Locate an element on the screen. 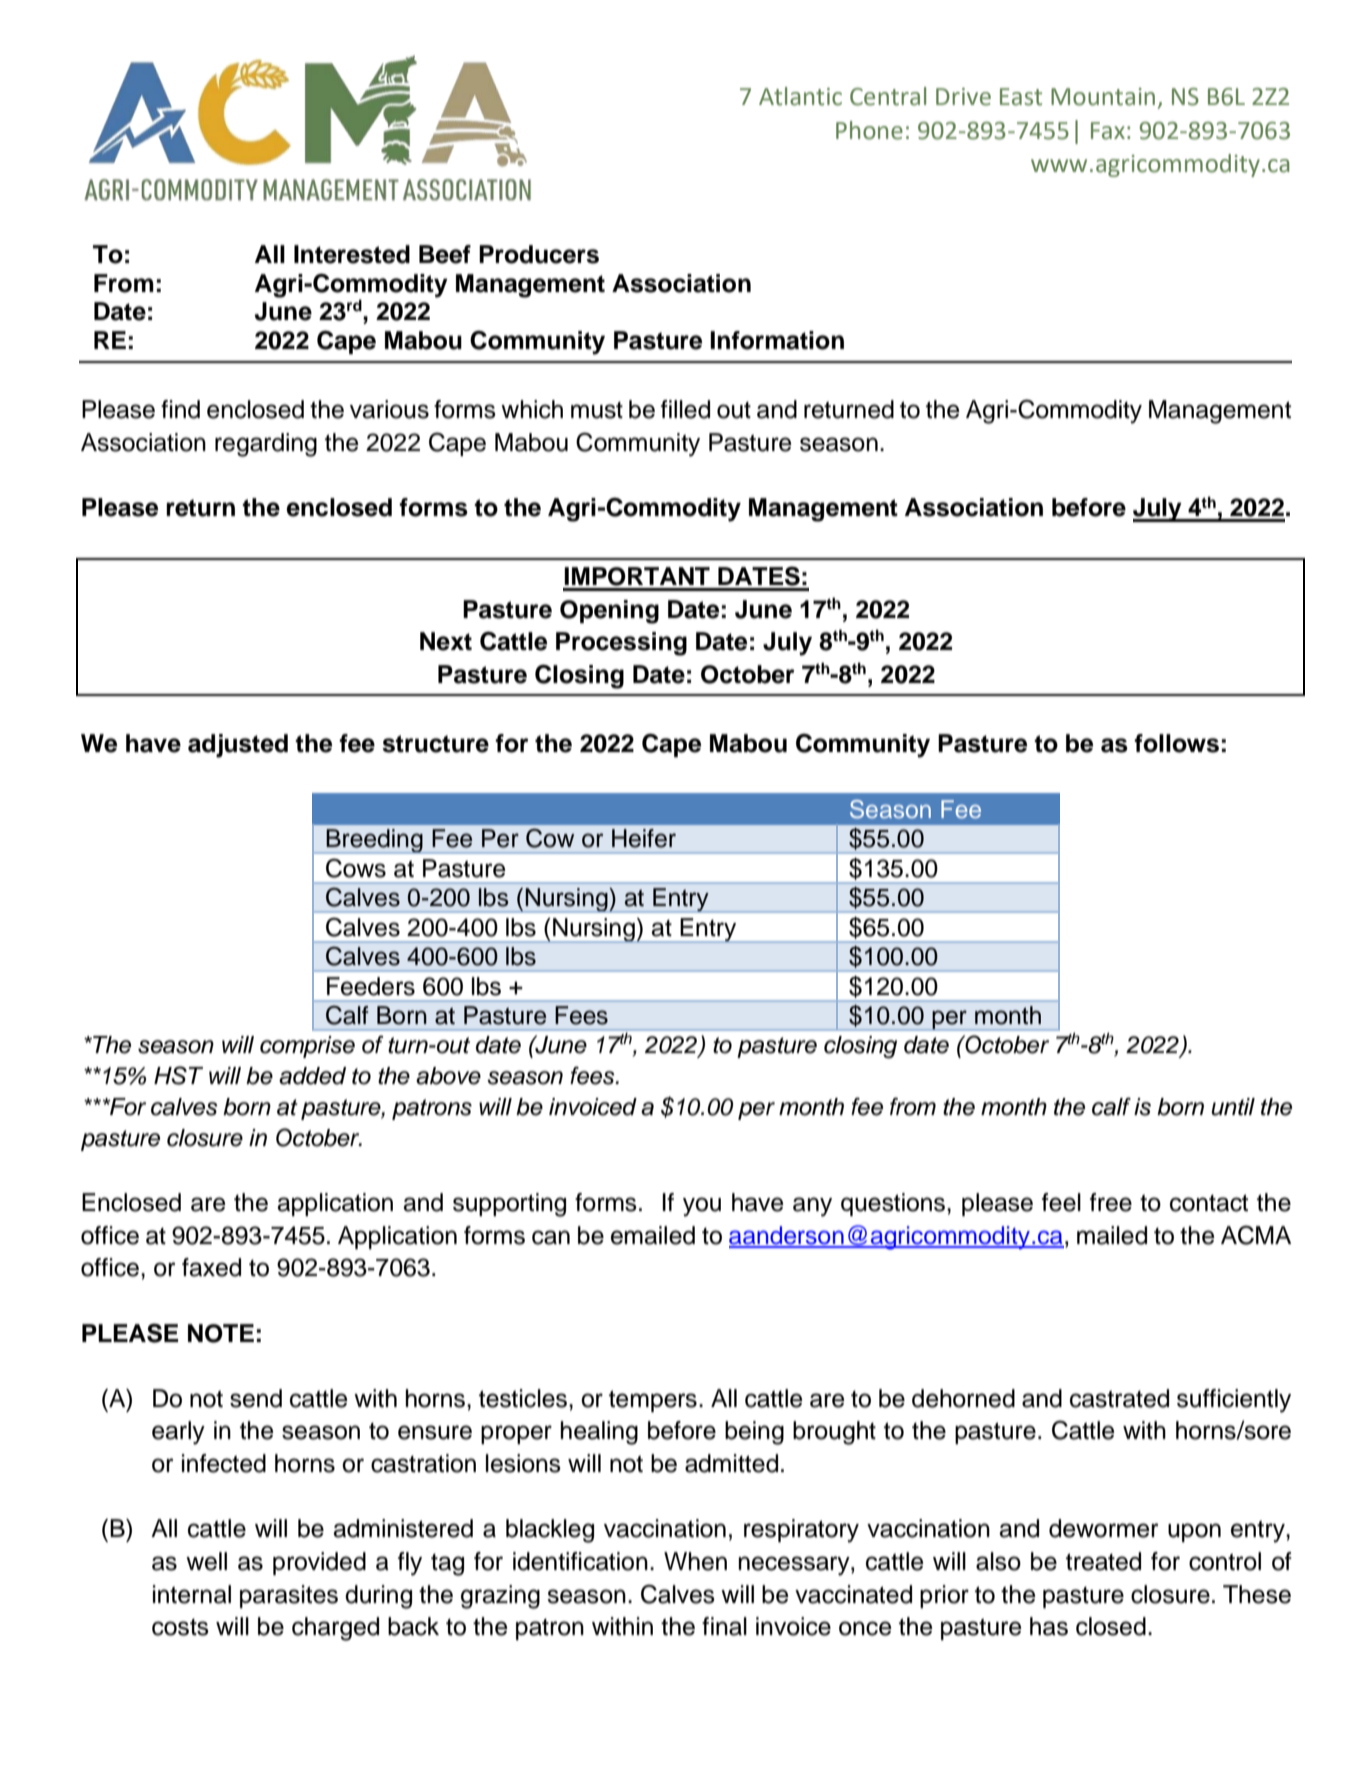 The image size is (1372, 1776). until is located at coordinates (1233, 1107).
